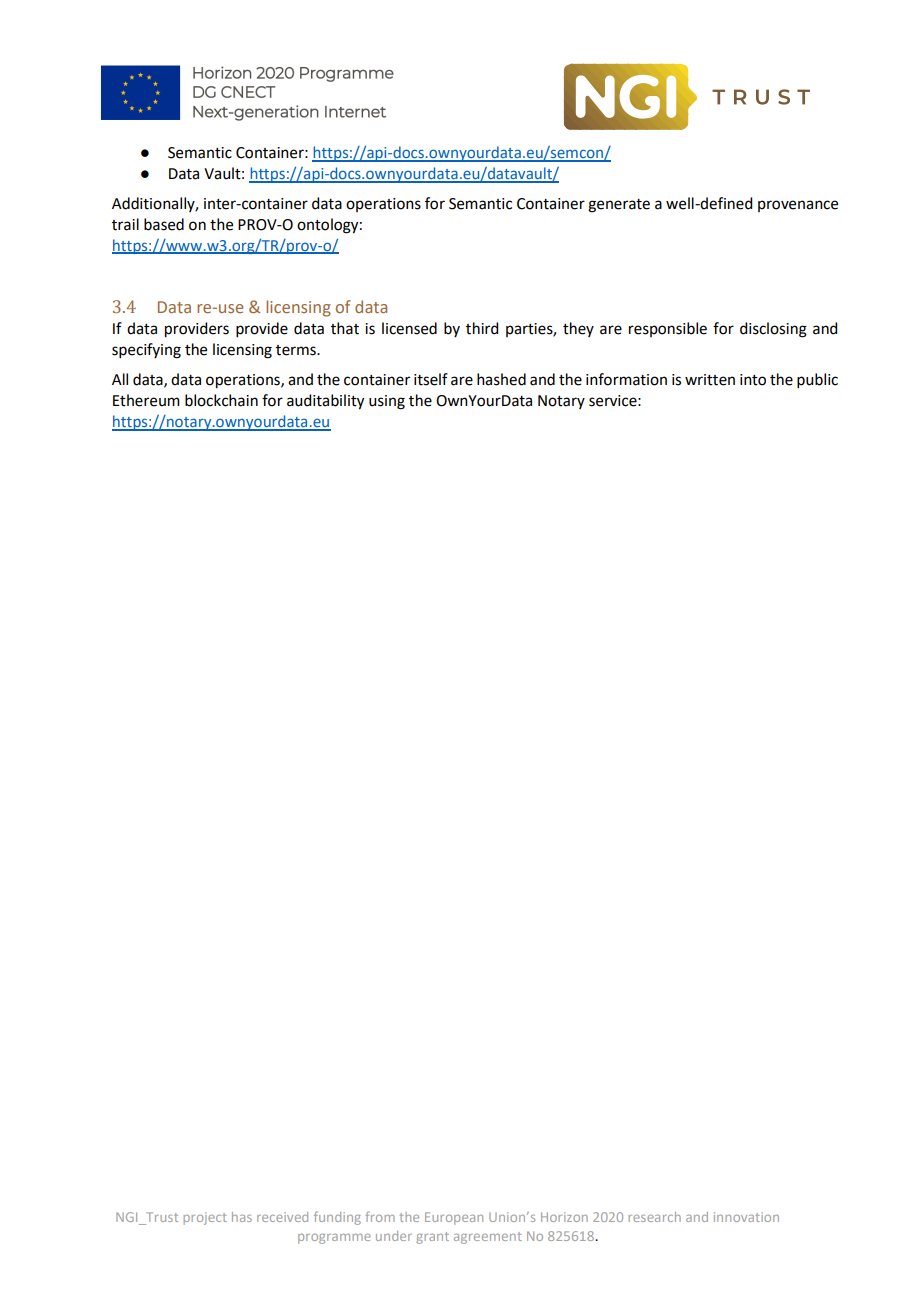 The width and height of the screenshot is (924, 1309). I want to click on generate, so click(619, 206).
